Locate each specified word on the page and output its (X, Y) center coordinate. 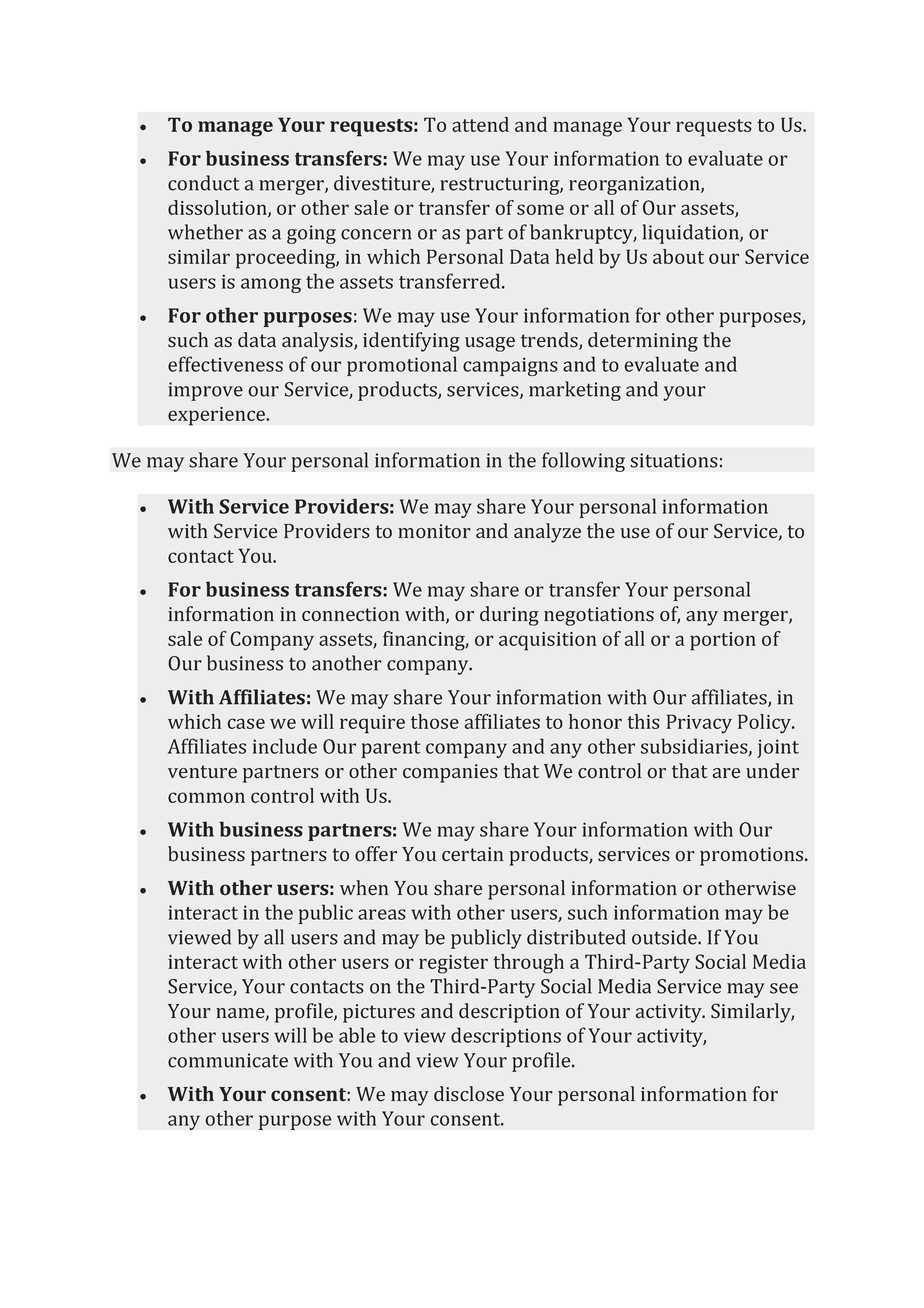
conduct (203, 183)
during (509, 616)
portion (723, 641)
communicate (228, 1060)
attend (480, 124)
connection (351, 614)
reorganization (635, 185)
